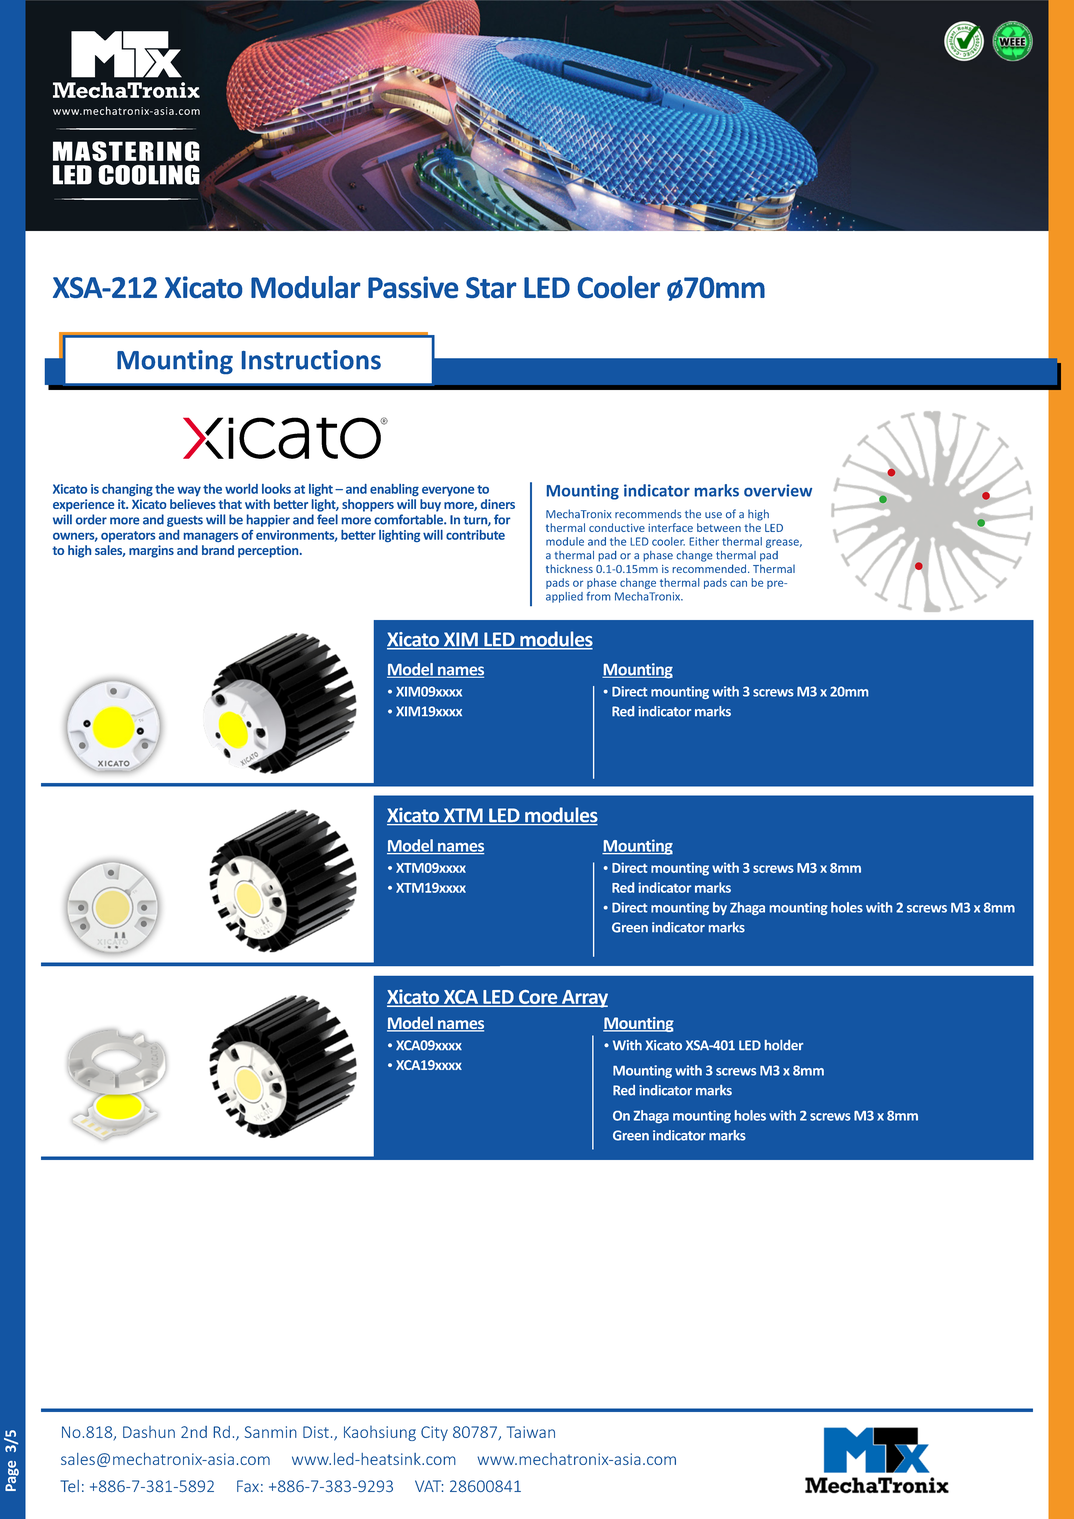  I want to click on can, so click(738, 583).
